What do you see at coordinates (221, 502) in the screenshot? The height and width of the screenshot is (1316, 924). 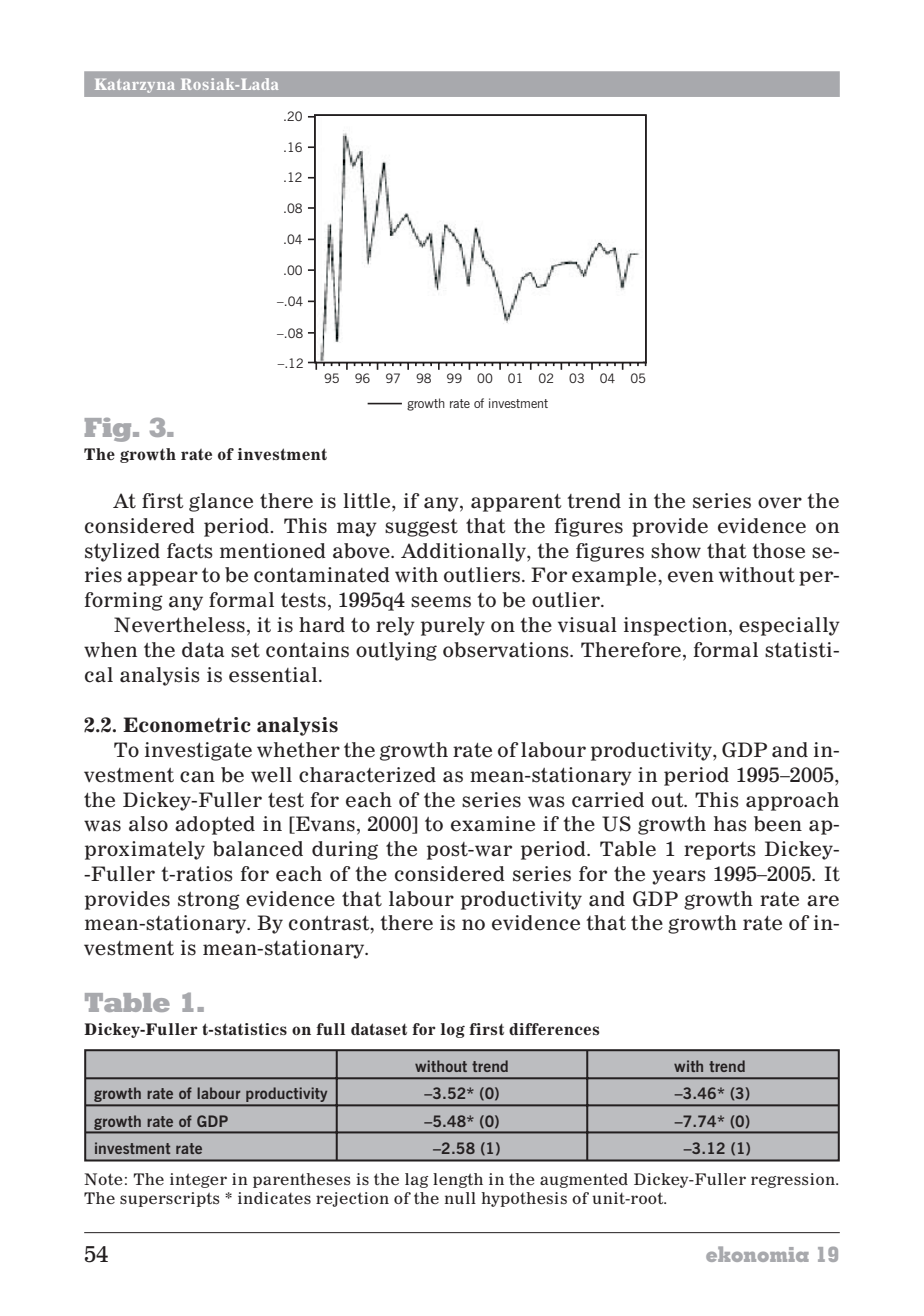 I see `glance` at bounding box center [221, 502].
